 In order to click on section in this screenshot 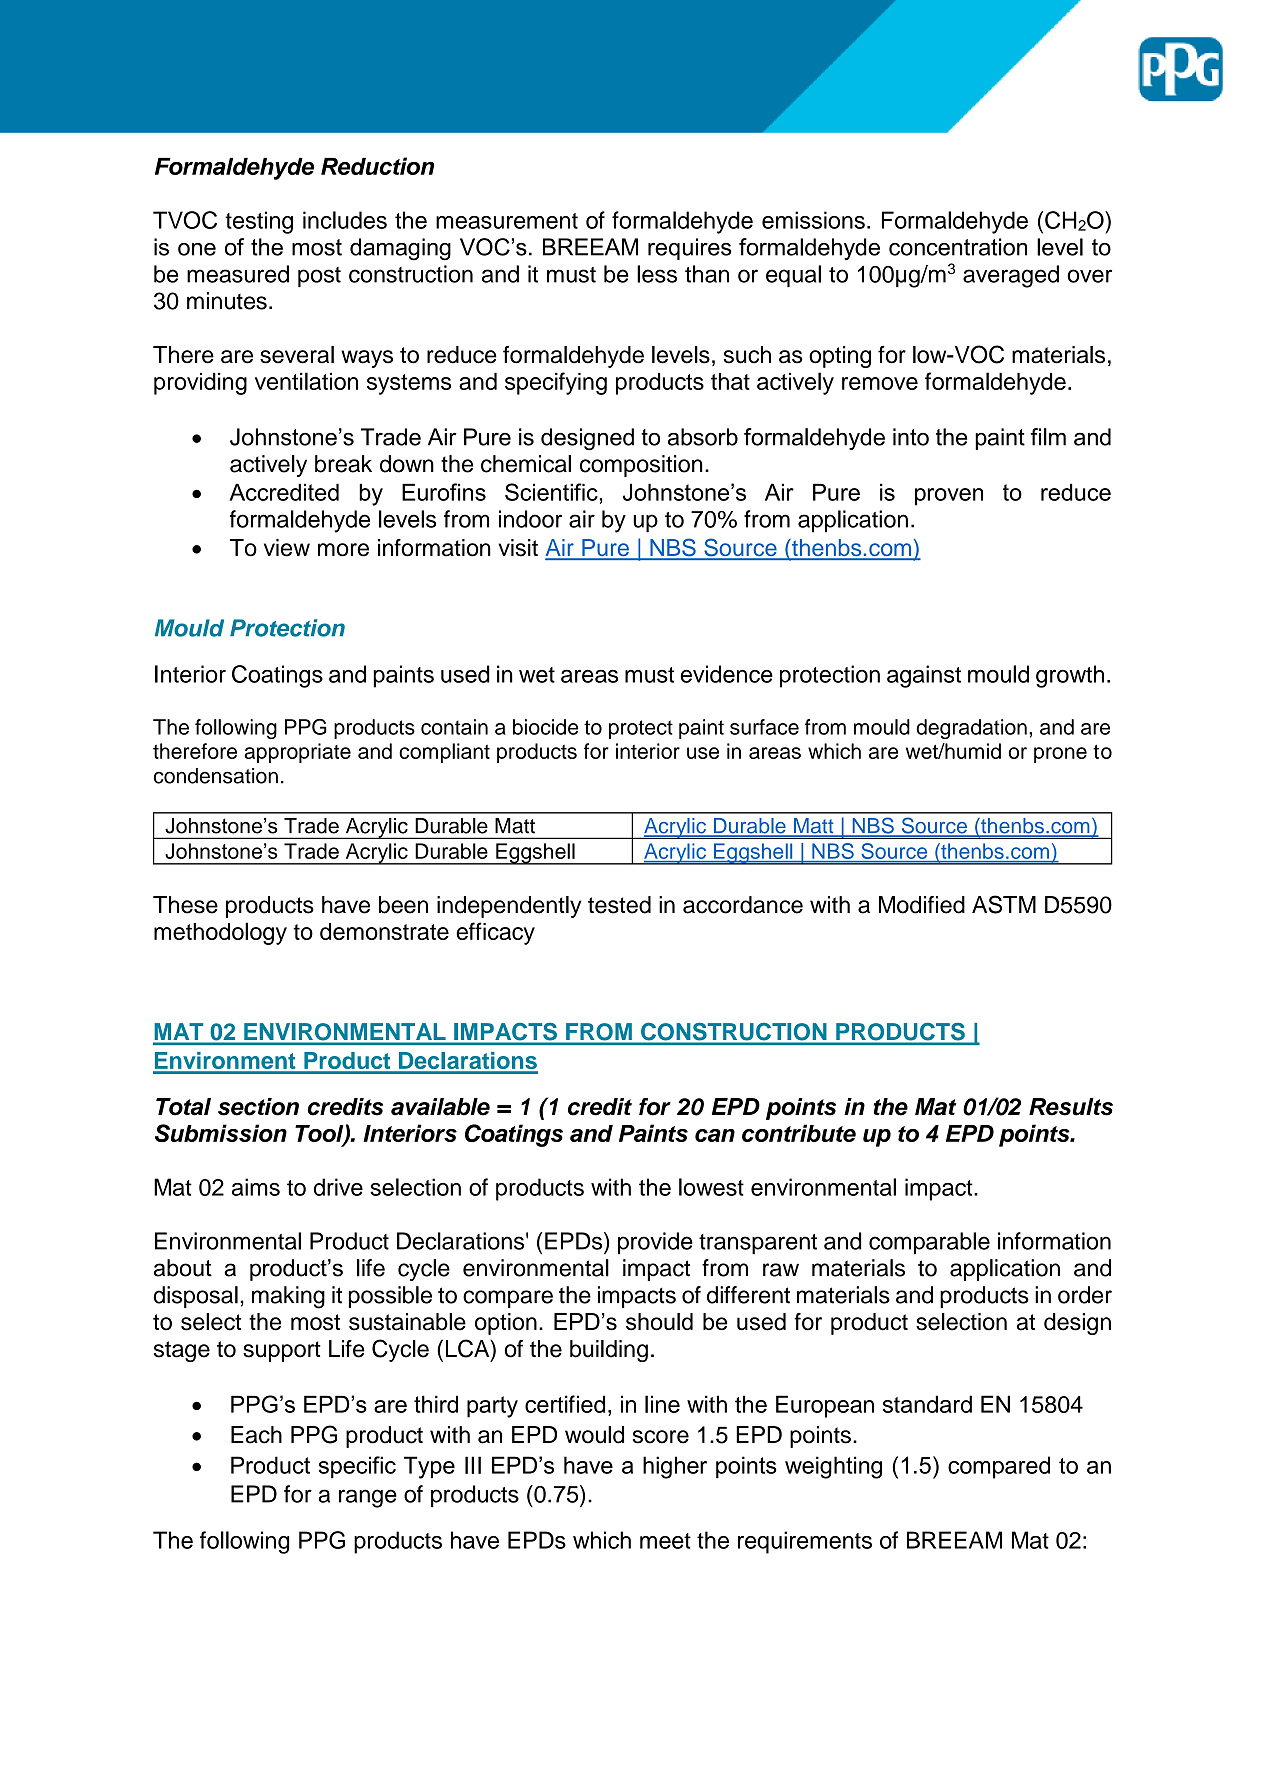, I will do `click(258, 1107)`.
